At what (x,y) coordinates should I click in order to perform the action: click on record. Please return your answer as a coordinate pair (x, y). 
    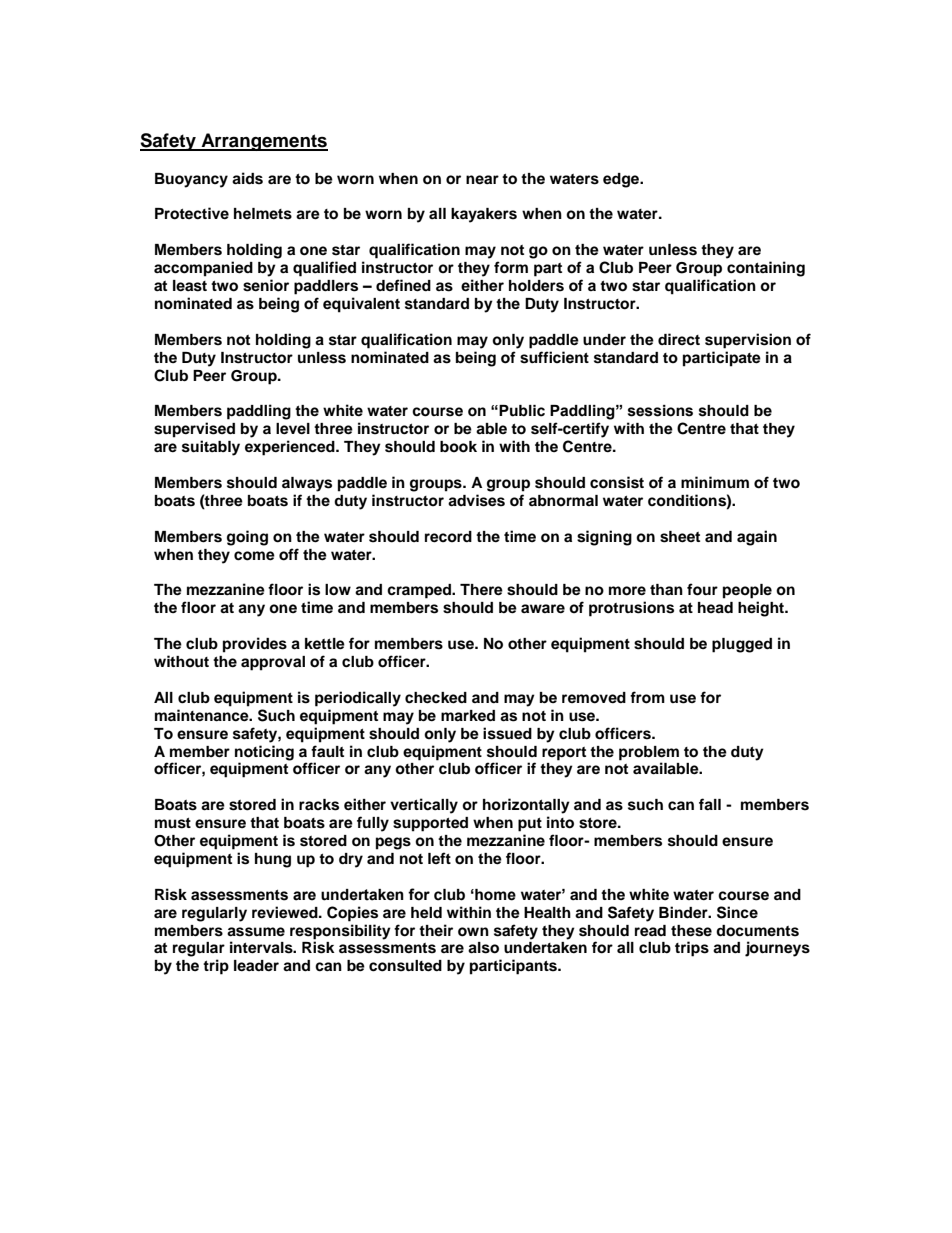
    Looking at the image, I should click on (448, 537).
